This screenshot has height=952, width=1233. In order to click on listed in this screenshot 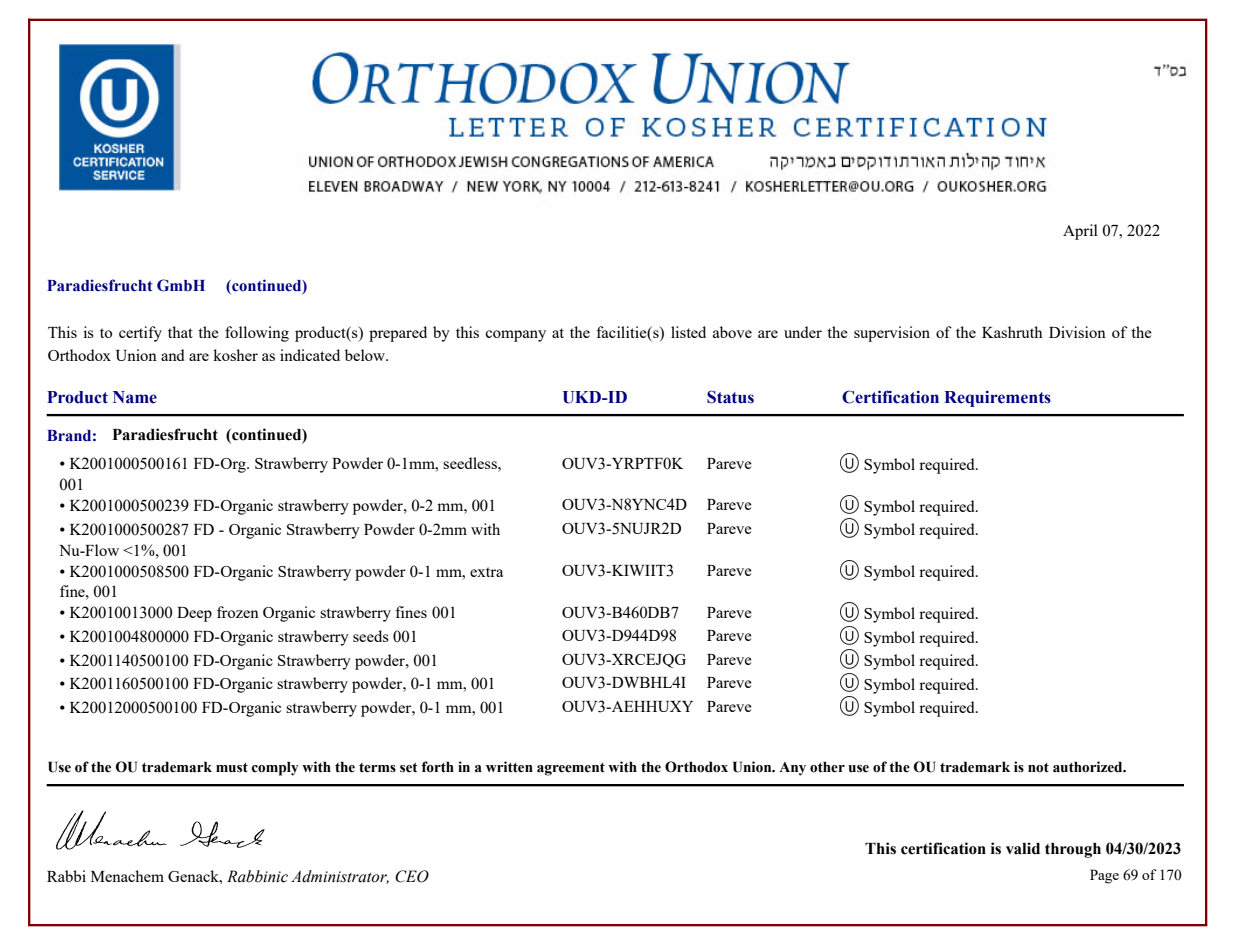, I will do `click(688, 332)`.
